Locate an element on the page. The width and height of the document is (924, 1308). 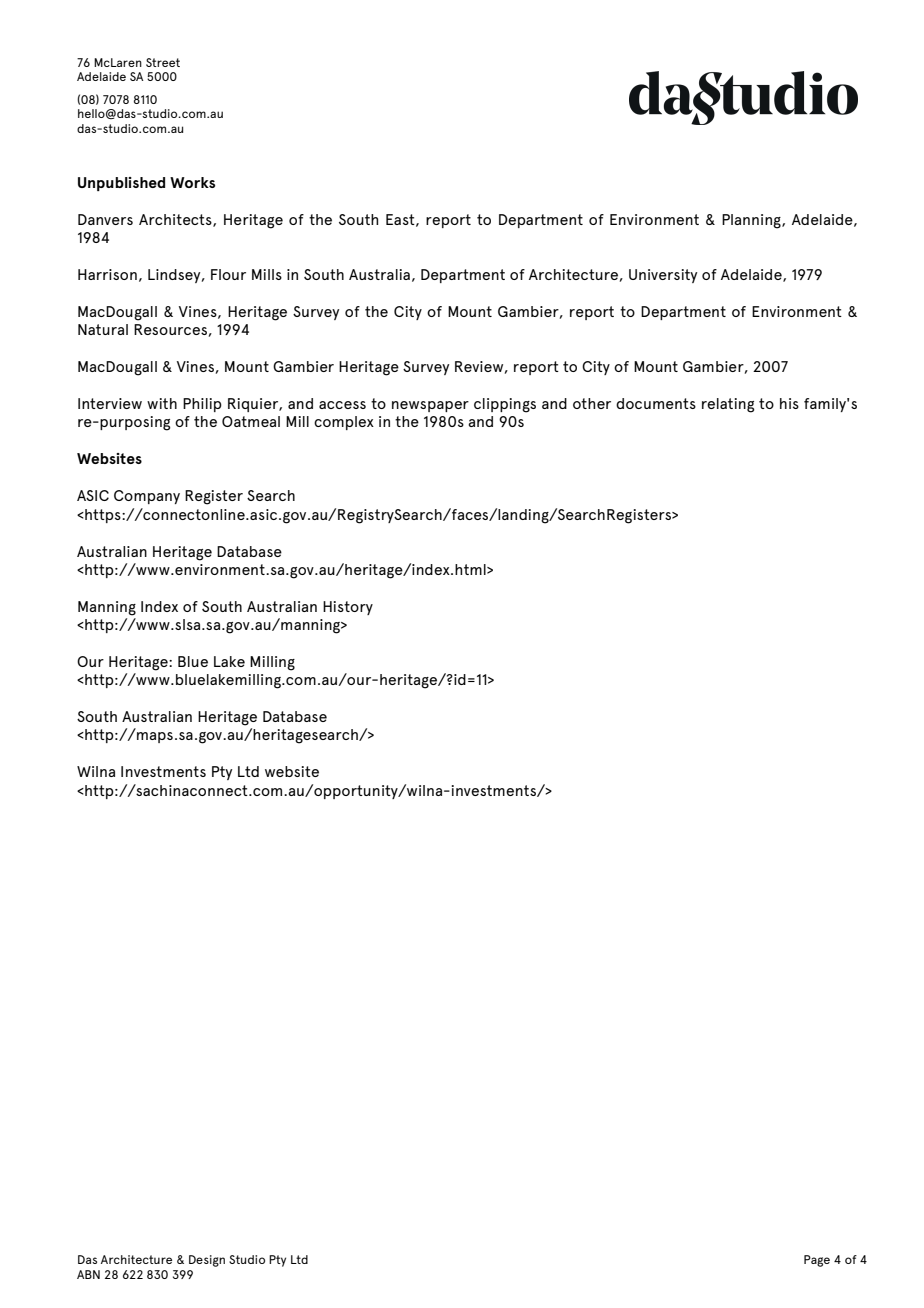
ABN is located at coordinates (88, 1274).
